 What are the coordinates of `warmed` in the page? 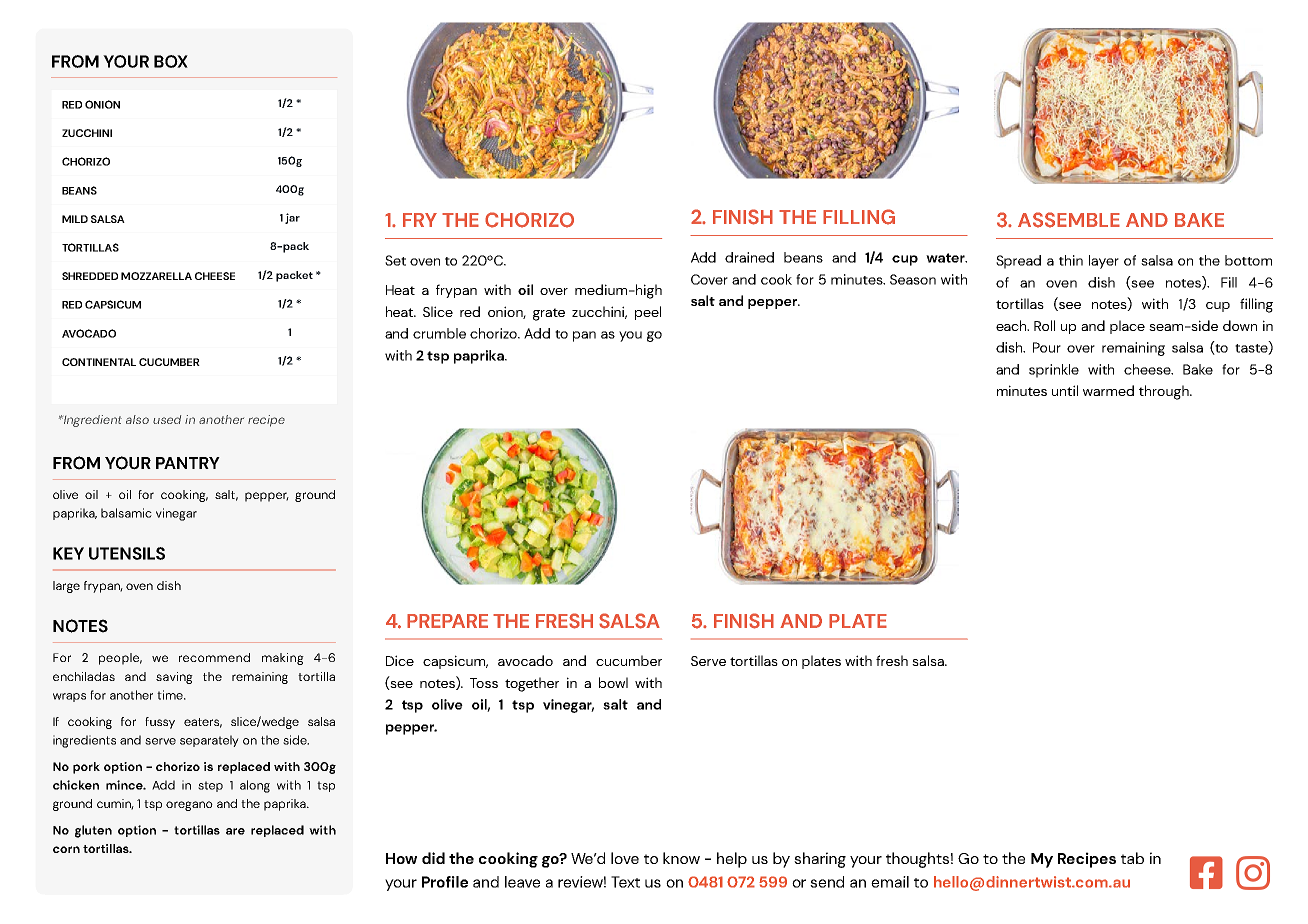 It's located at (1108, 390).
